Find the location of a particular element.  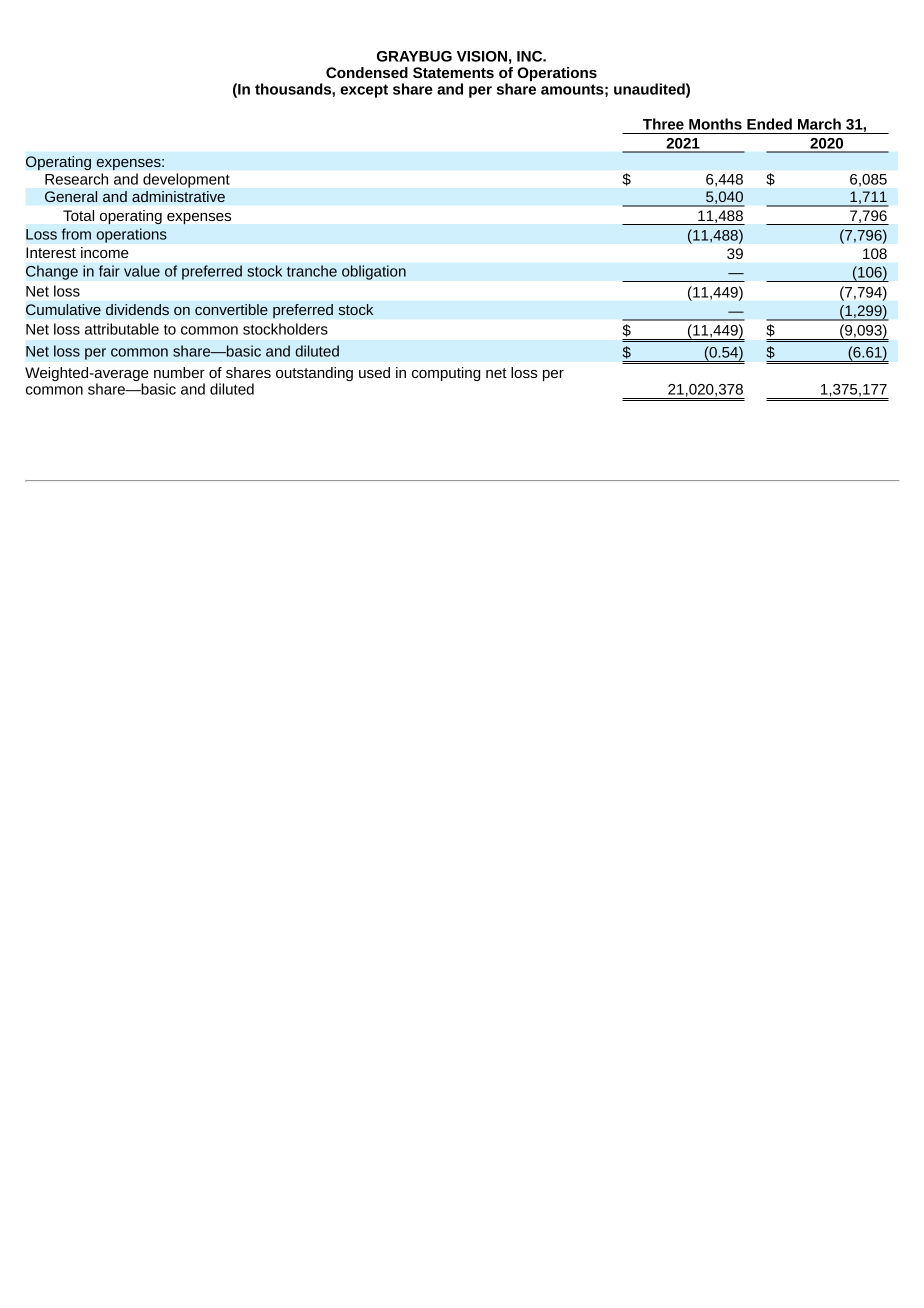

tranche is located at coordinates (312, 271).
